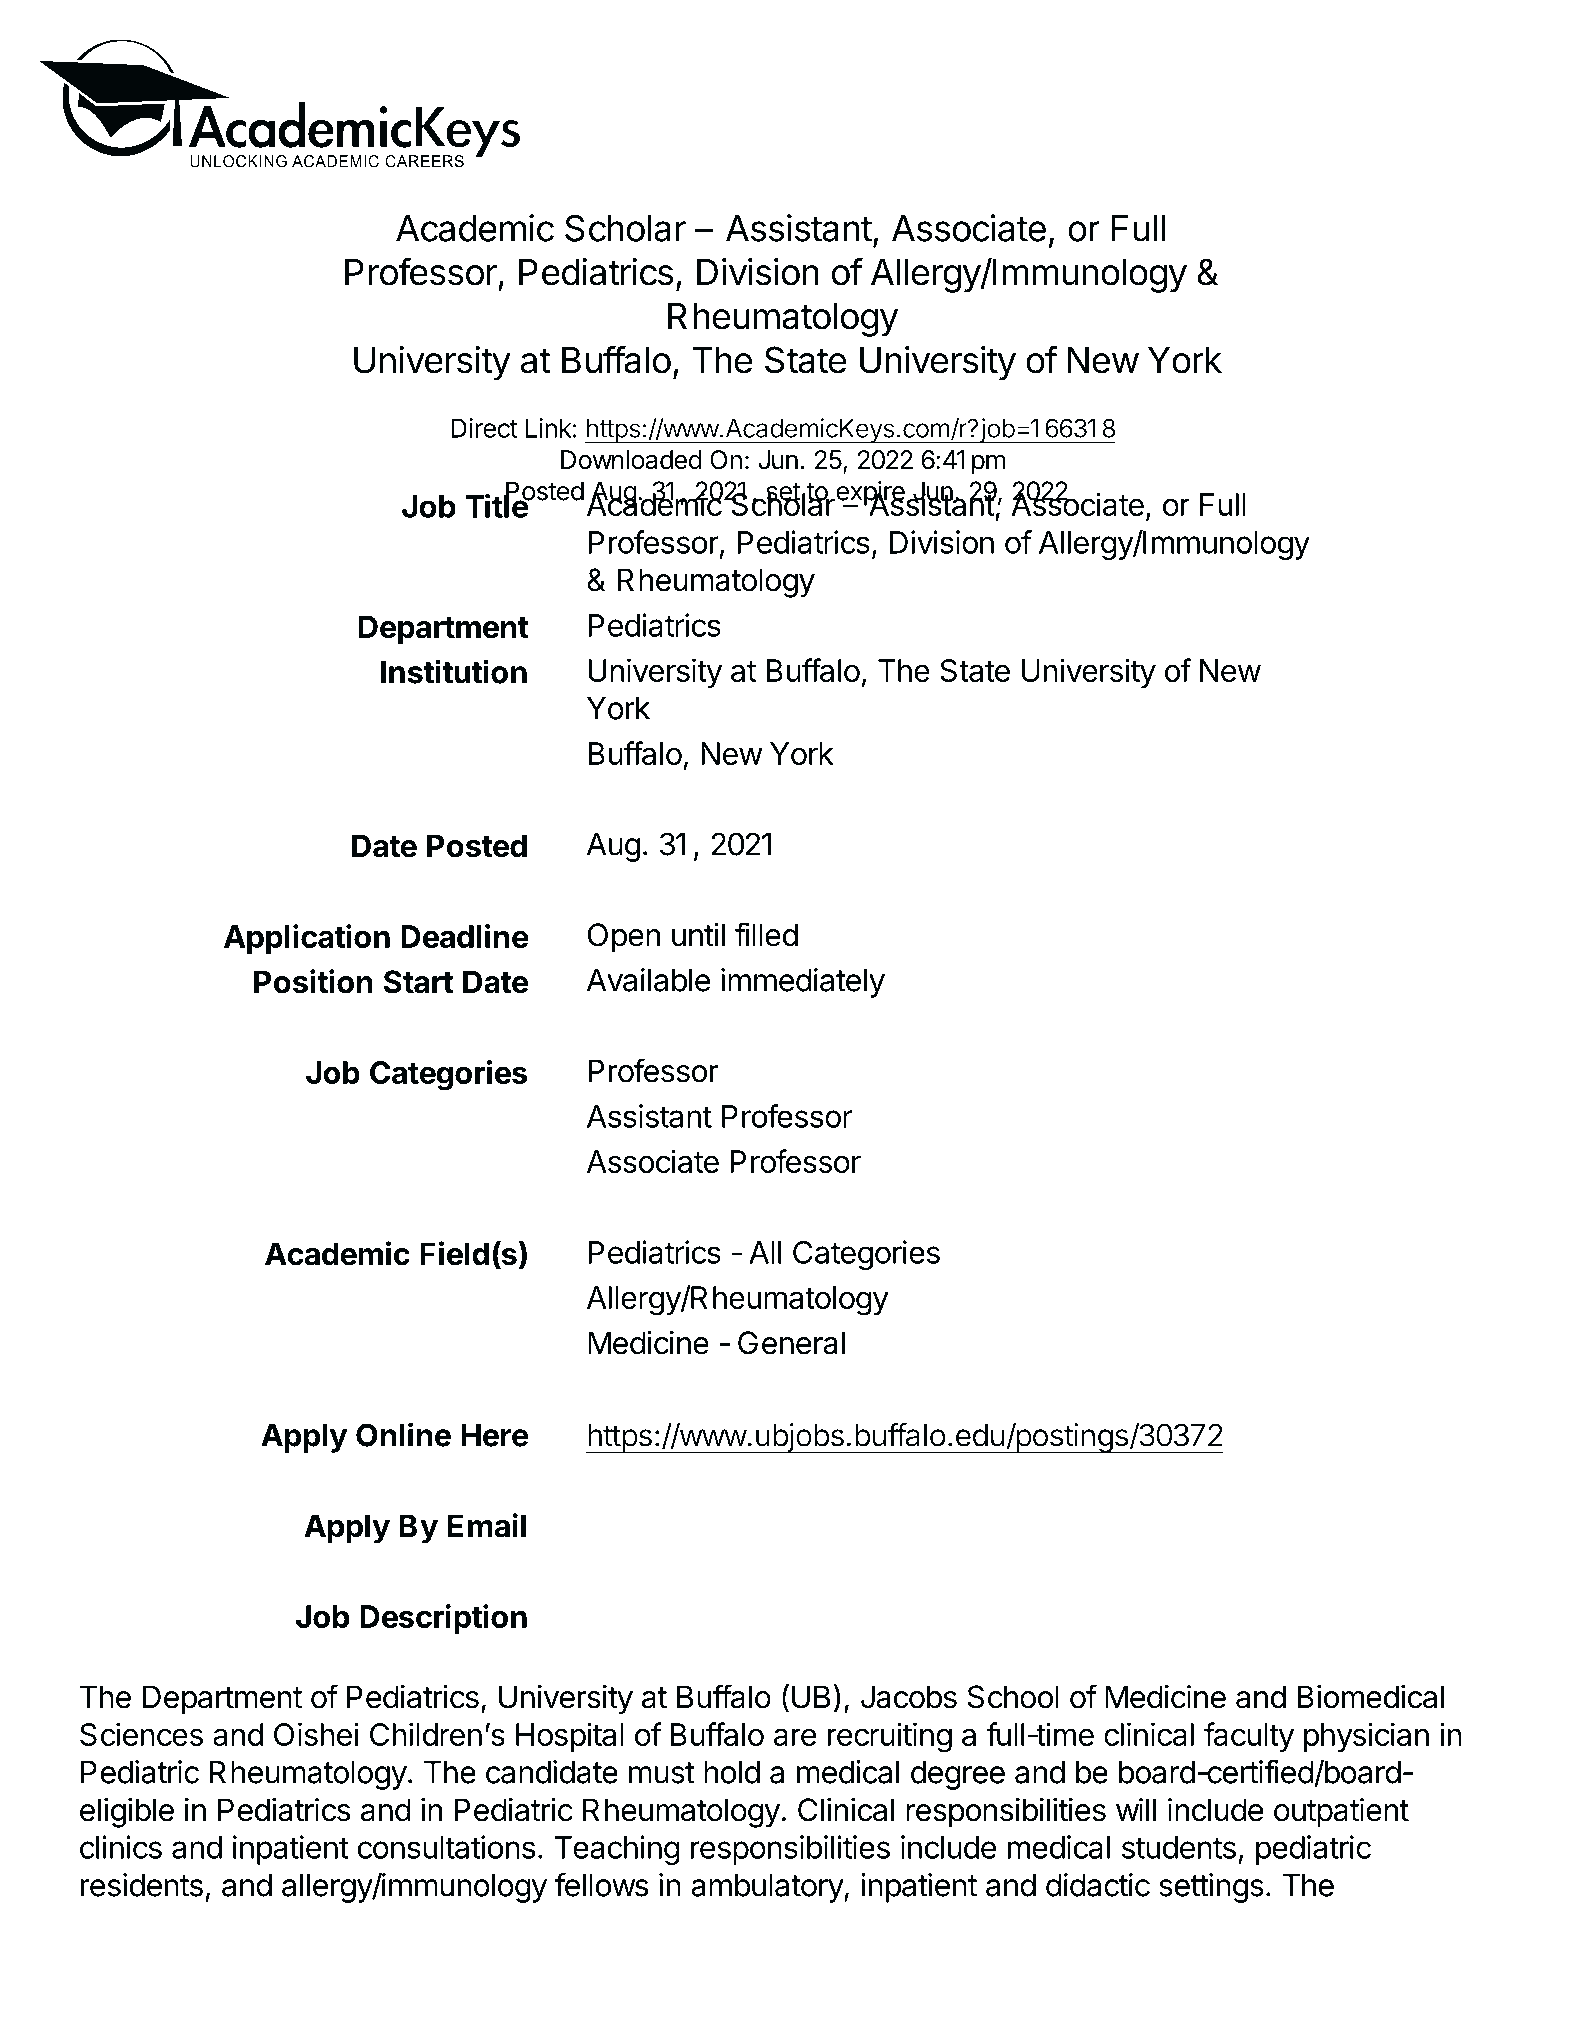 This screenshot has height=2034, width=1572. Describe the element at coordinates (803, 983) in the screenshot. I see `immediately` at that location.
